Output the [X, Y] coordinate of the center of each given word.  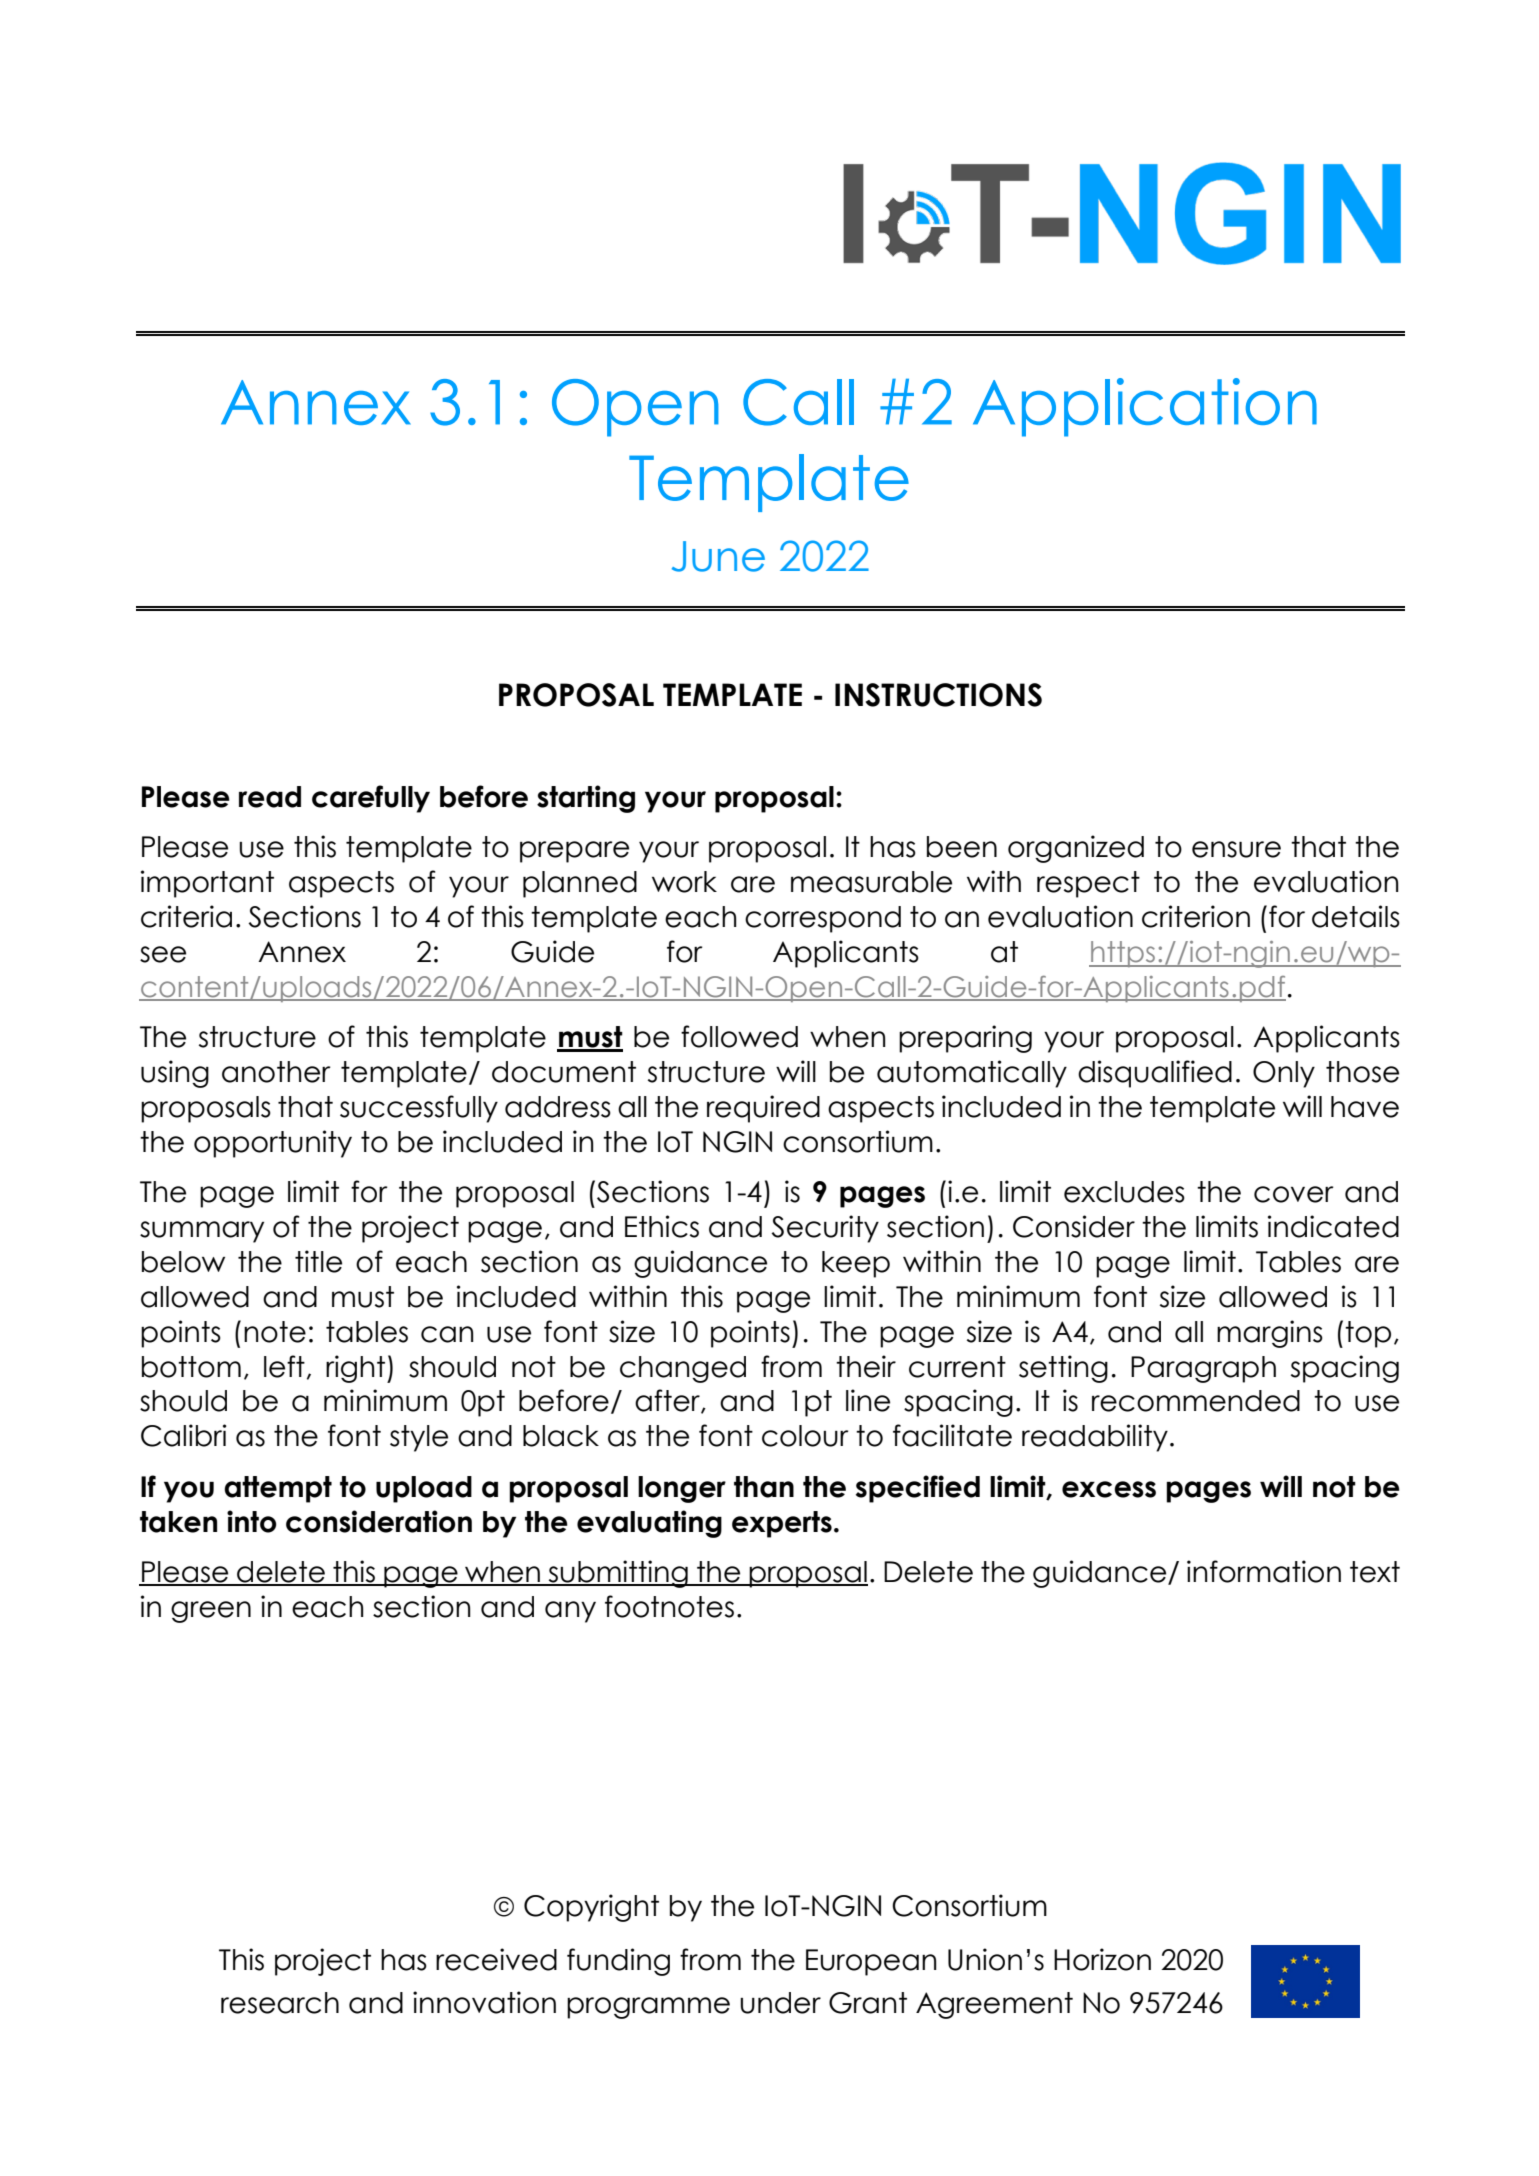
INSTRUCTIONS [938, 695]
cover [1294, 1194]
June [718, 556]
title [318, 1261]
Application [1145, 407]
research [280, 2003]
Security [825, 1229]
